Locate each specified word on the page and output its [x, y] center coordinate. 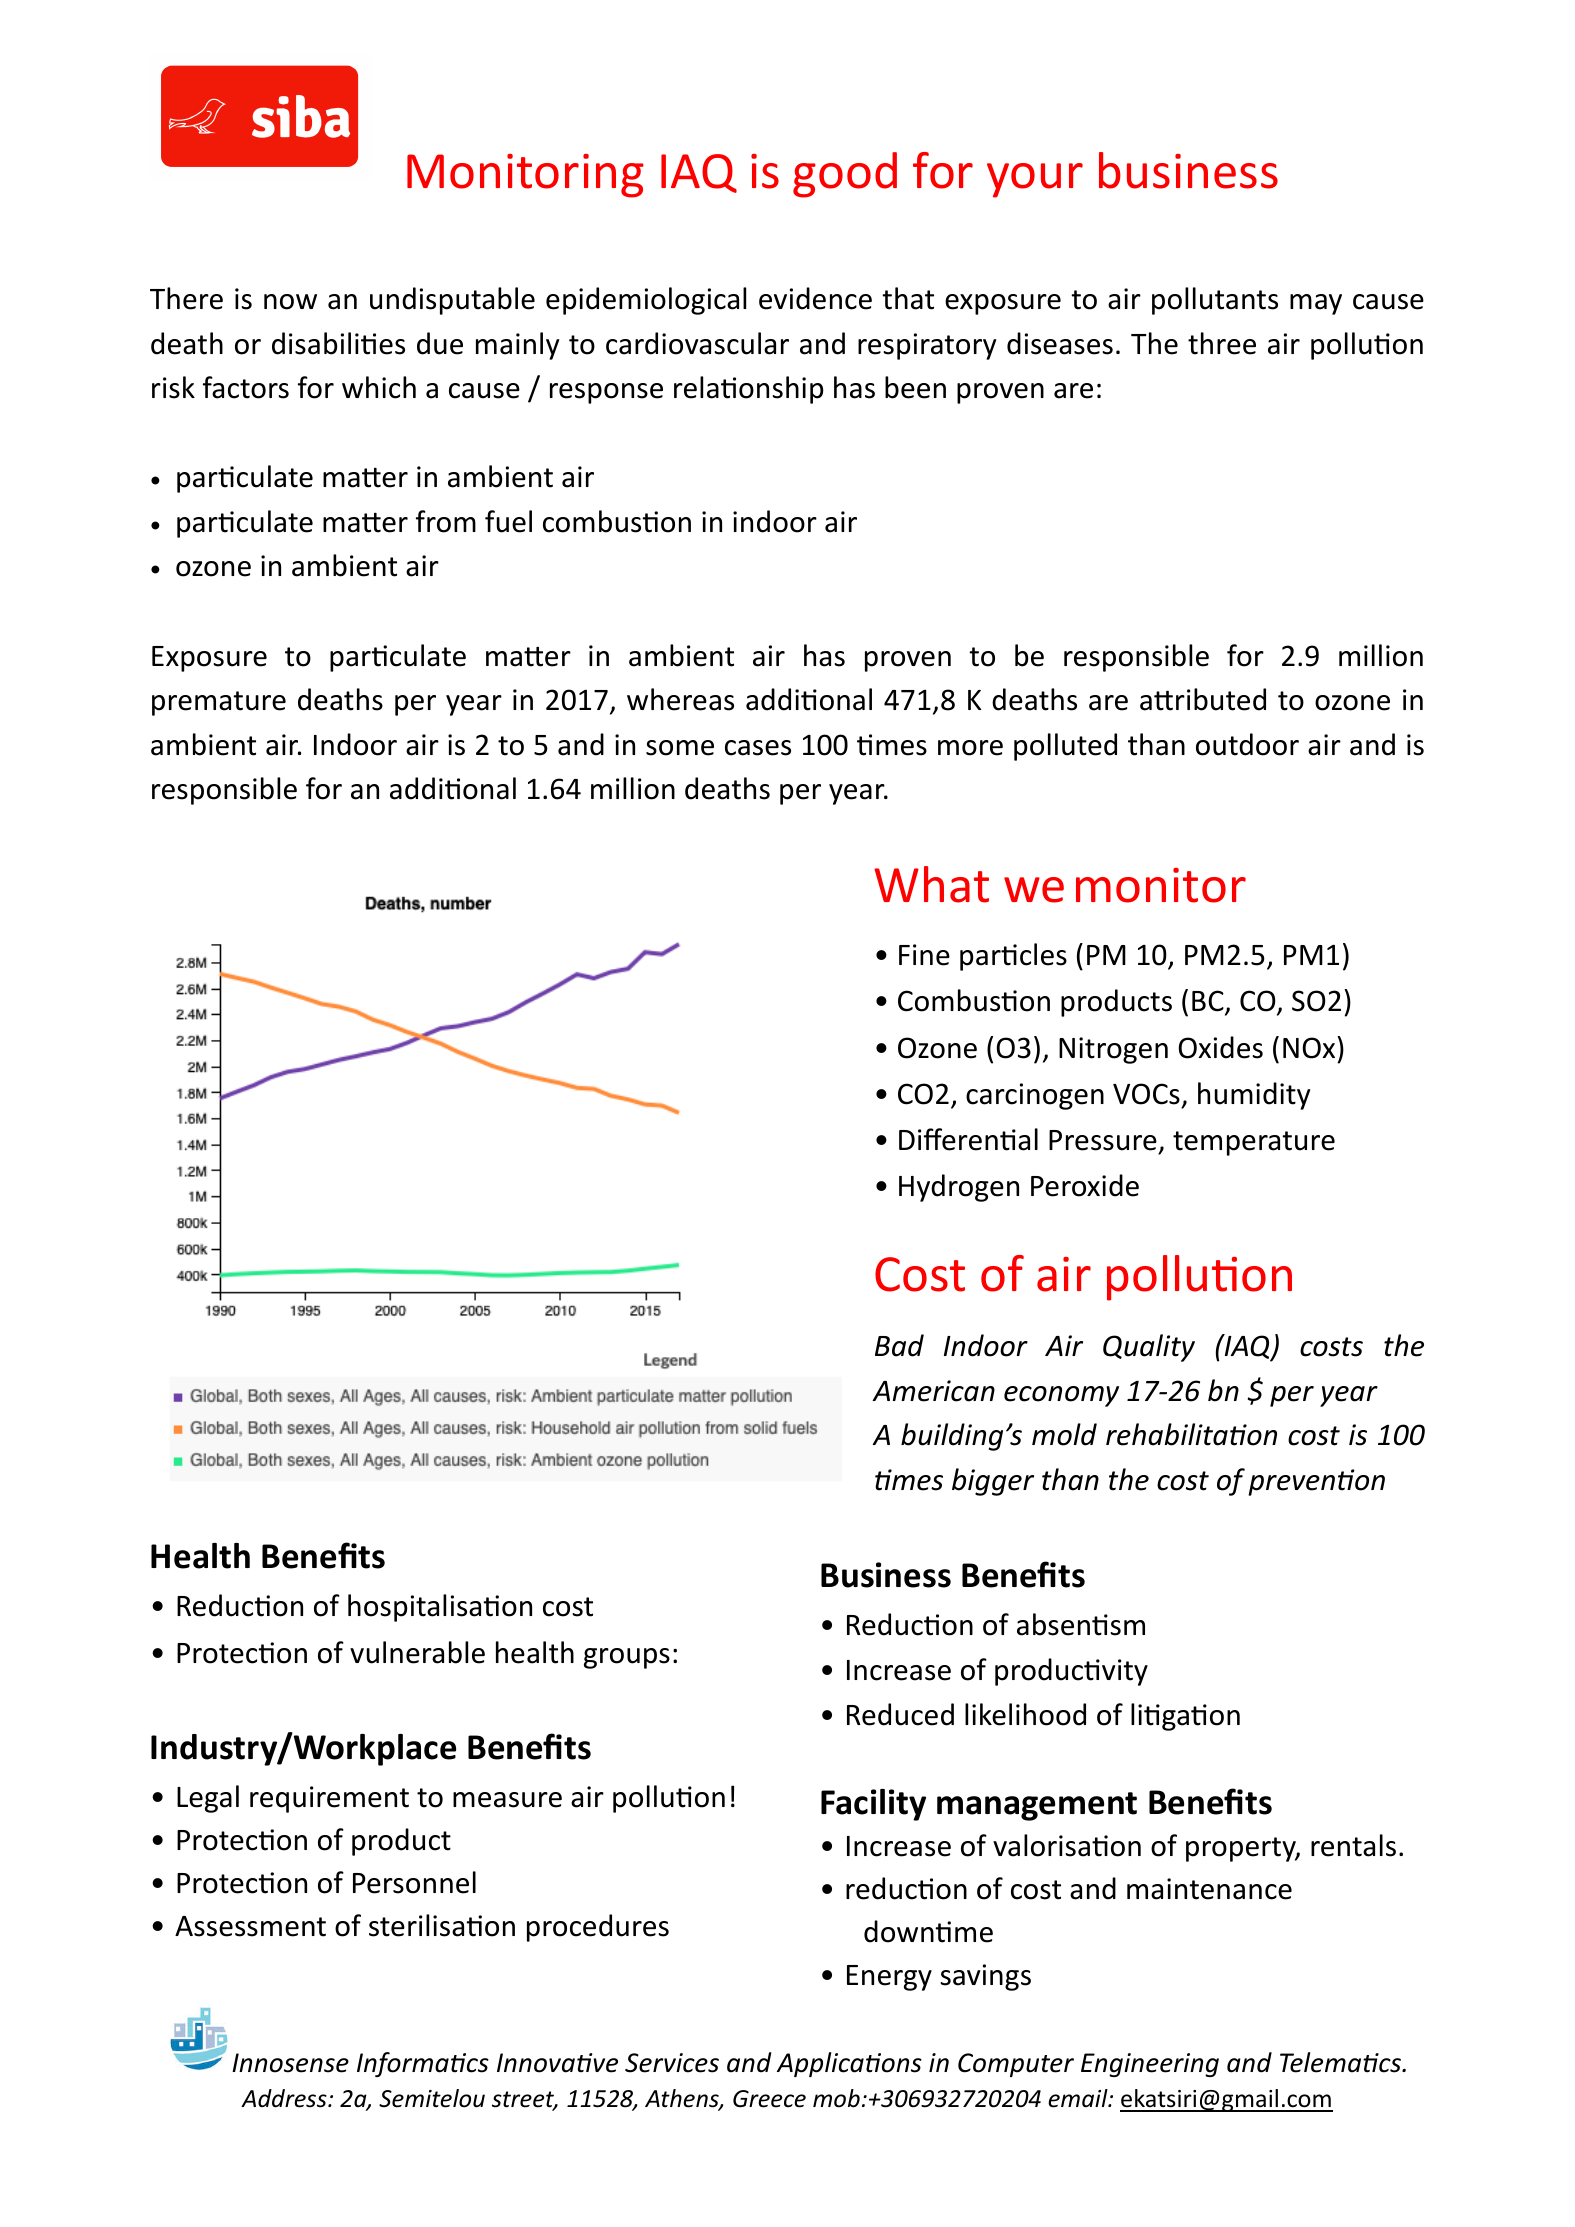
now [290, 302]
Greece [769, 2099]
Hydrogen [959, 1188]
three [1222, 343]
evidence [815, 298]
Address [285, 2098]
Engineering [1150, 2065]
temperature [1254, 1143]
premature [219, 703]
